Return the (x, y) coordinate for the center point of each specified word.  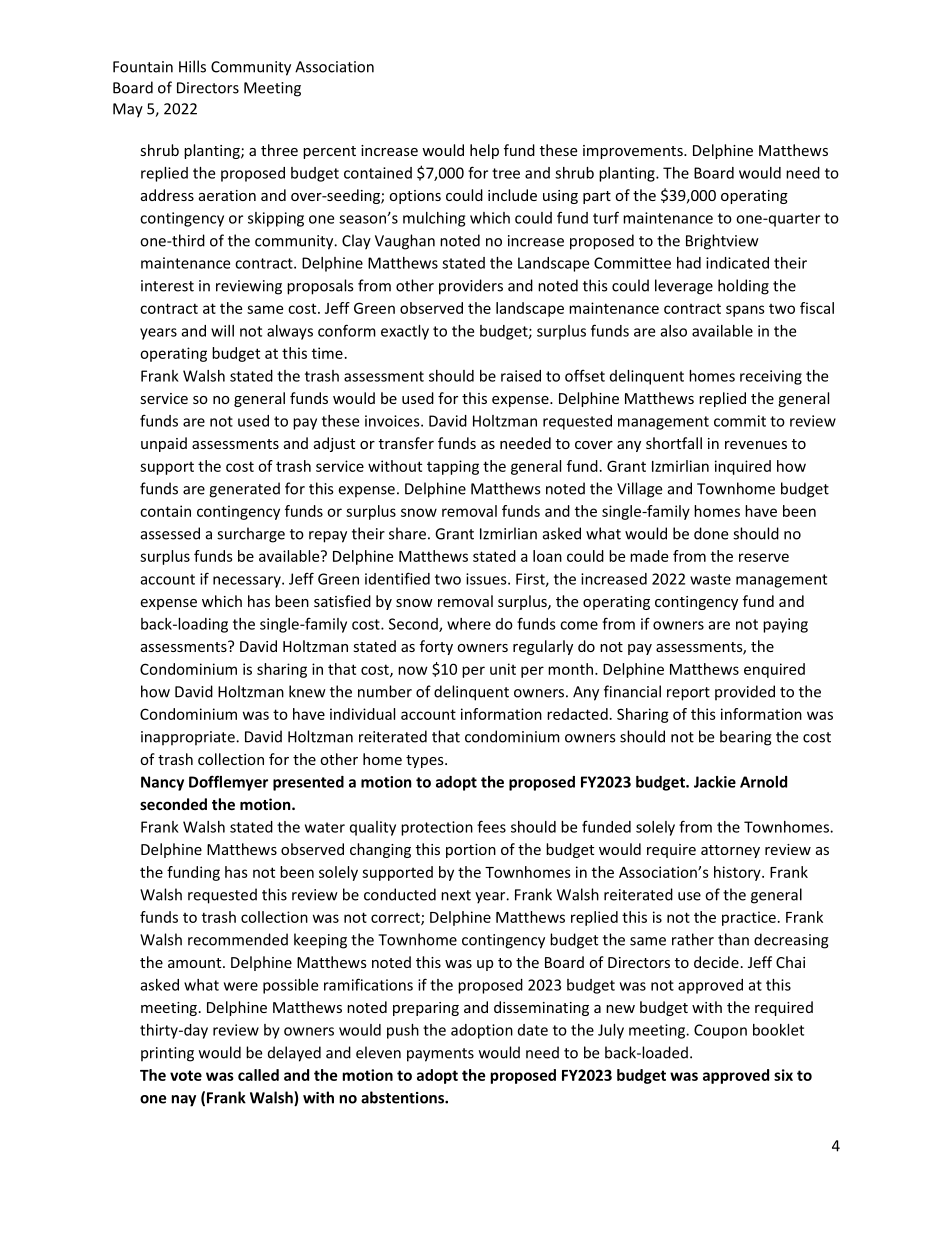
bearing (746, 738)
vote (186, 1075)
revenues (756, 445)
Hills (192, 66)
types (426, 761)
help (484, 151)
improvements (634, 152)
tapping (453, 467)
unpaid (164, 444)
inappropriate (189, 738)
